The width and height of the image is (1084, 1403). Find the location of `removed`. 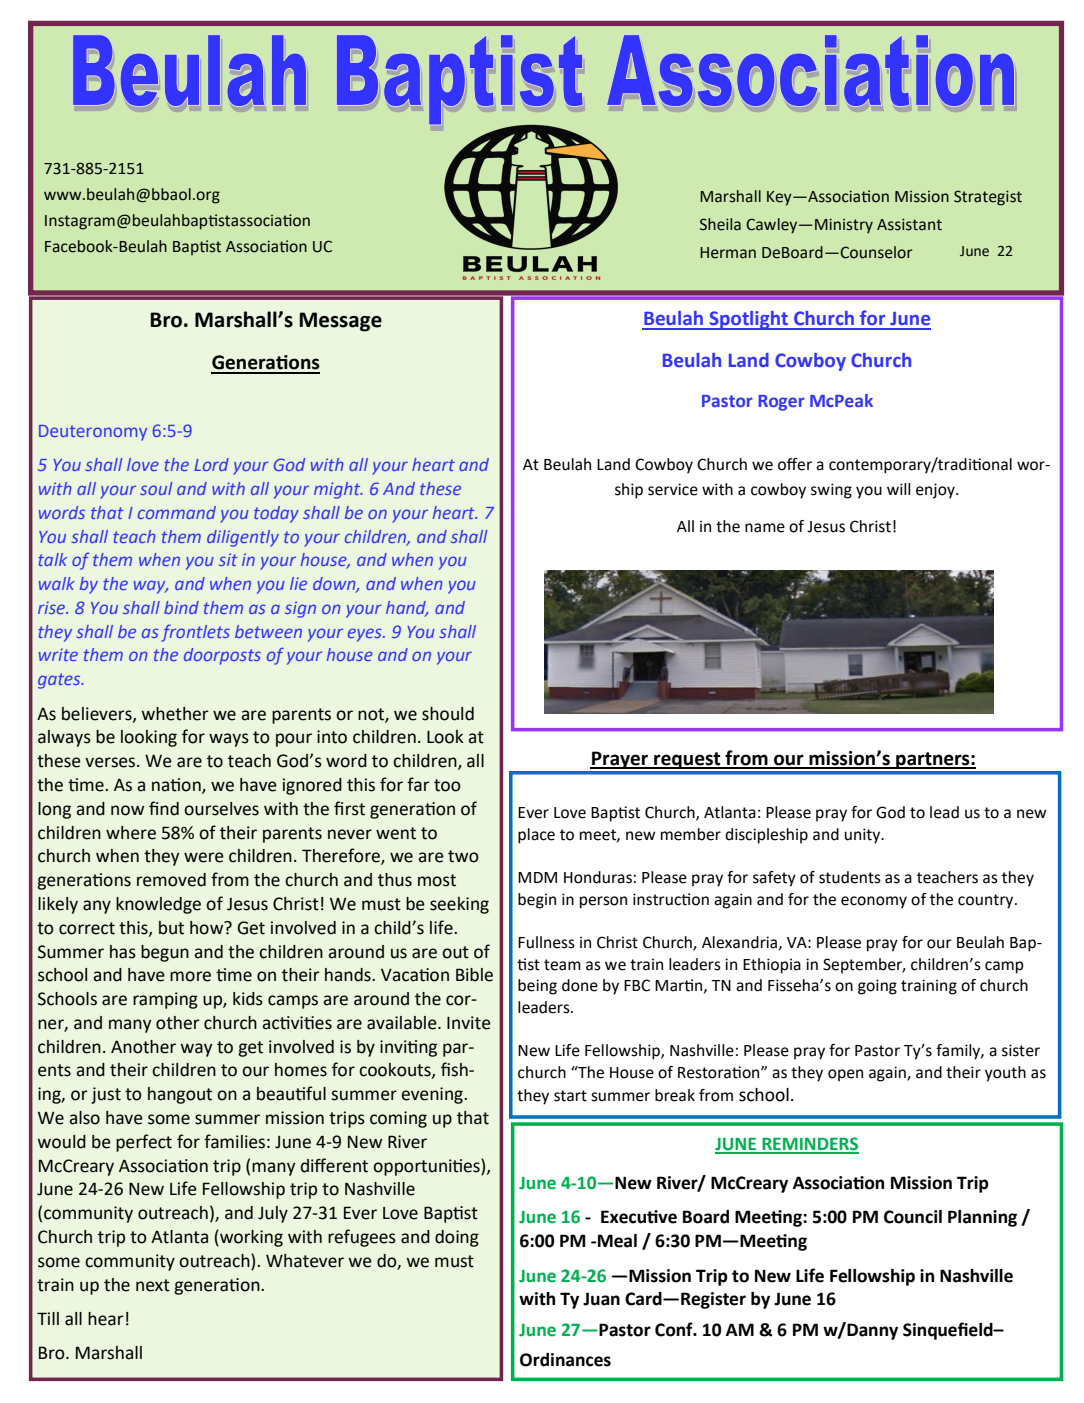

removed is located at coordinates (171, 880).
